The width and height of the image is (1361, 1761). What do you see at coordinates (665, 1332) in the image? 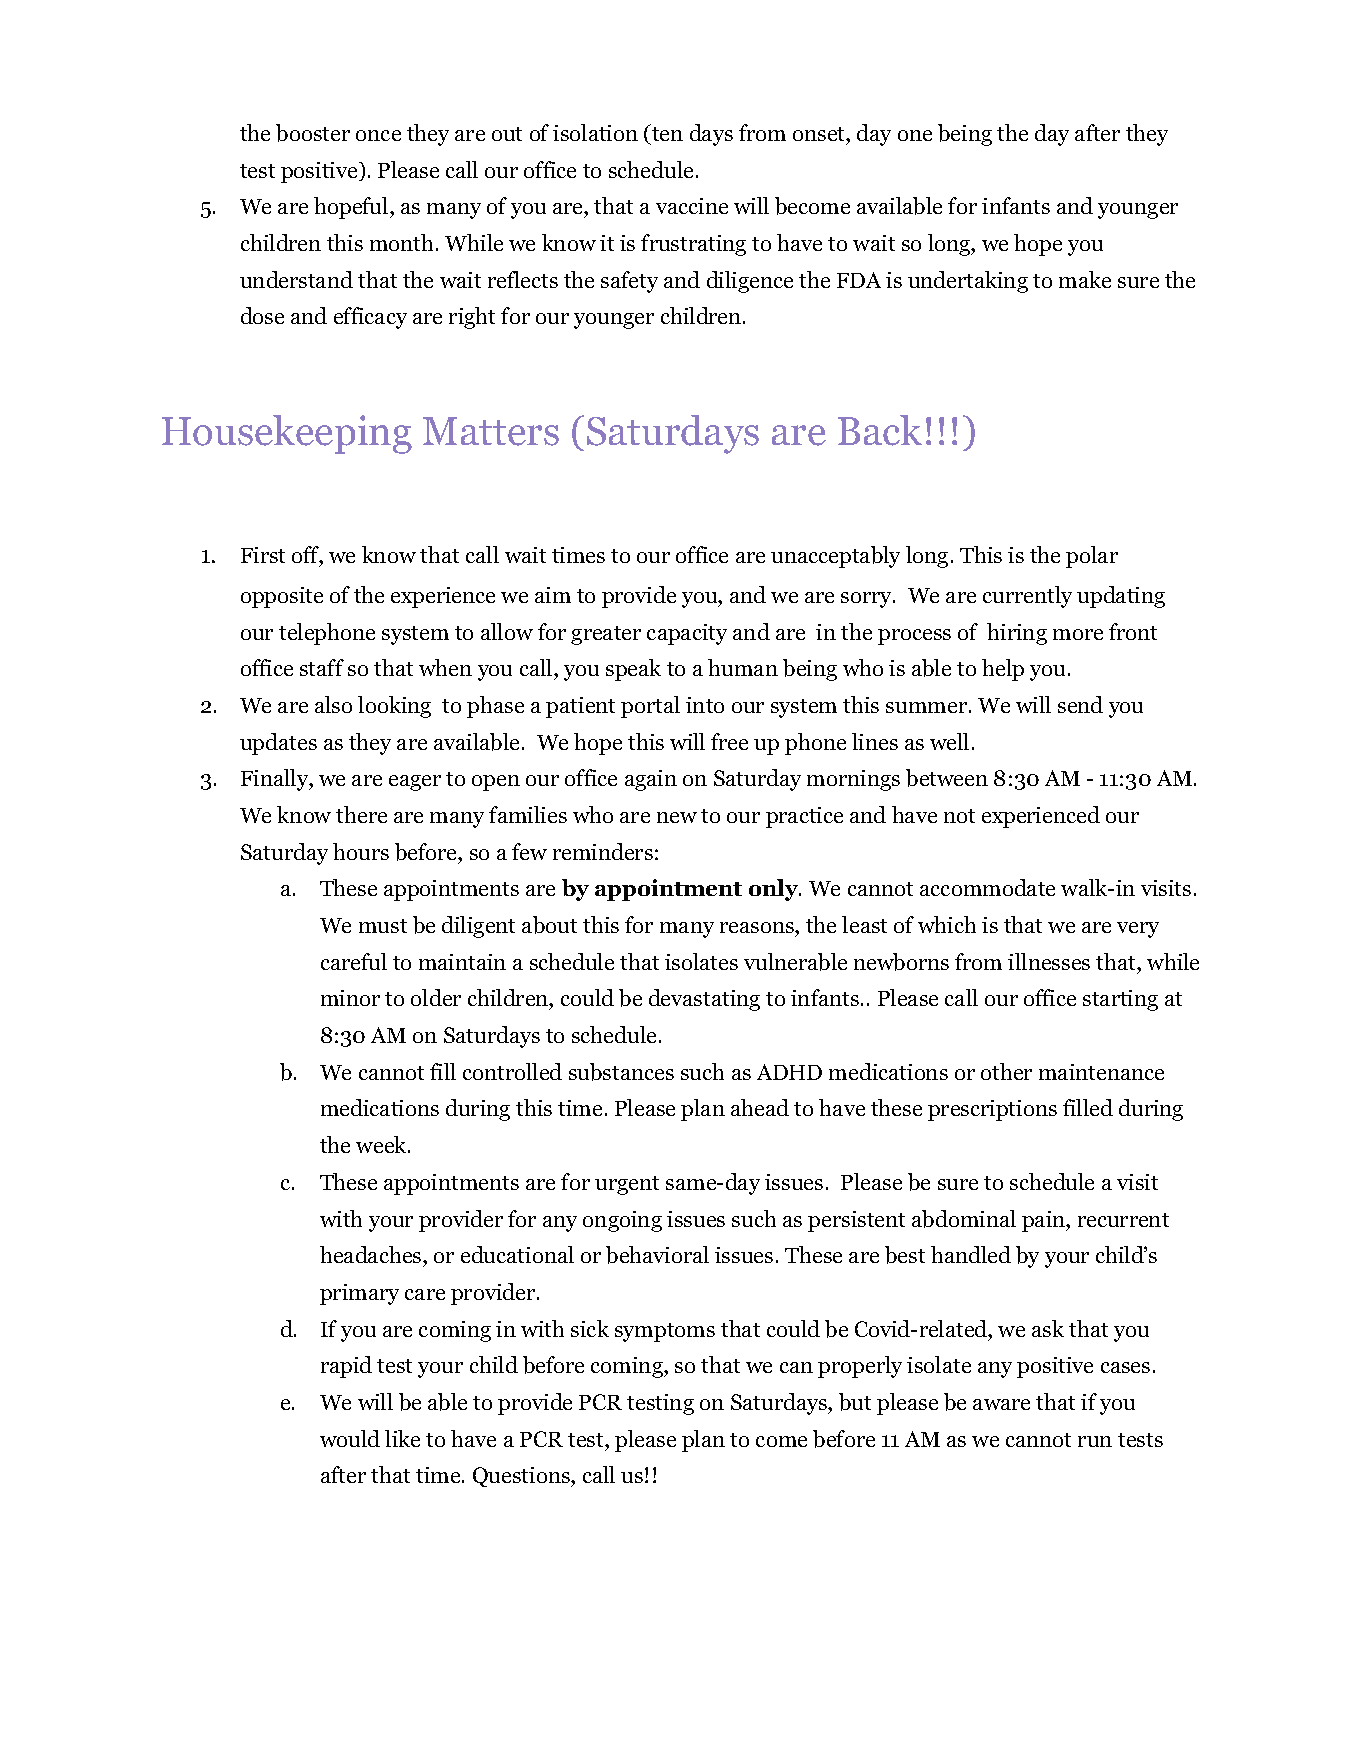
I see `symptoms` at bounding box center [665, 1332].
